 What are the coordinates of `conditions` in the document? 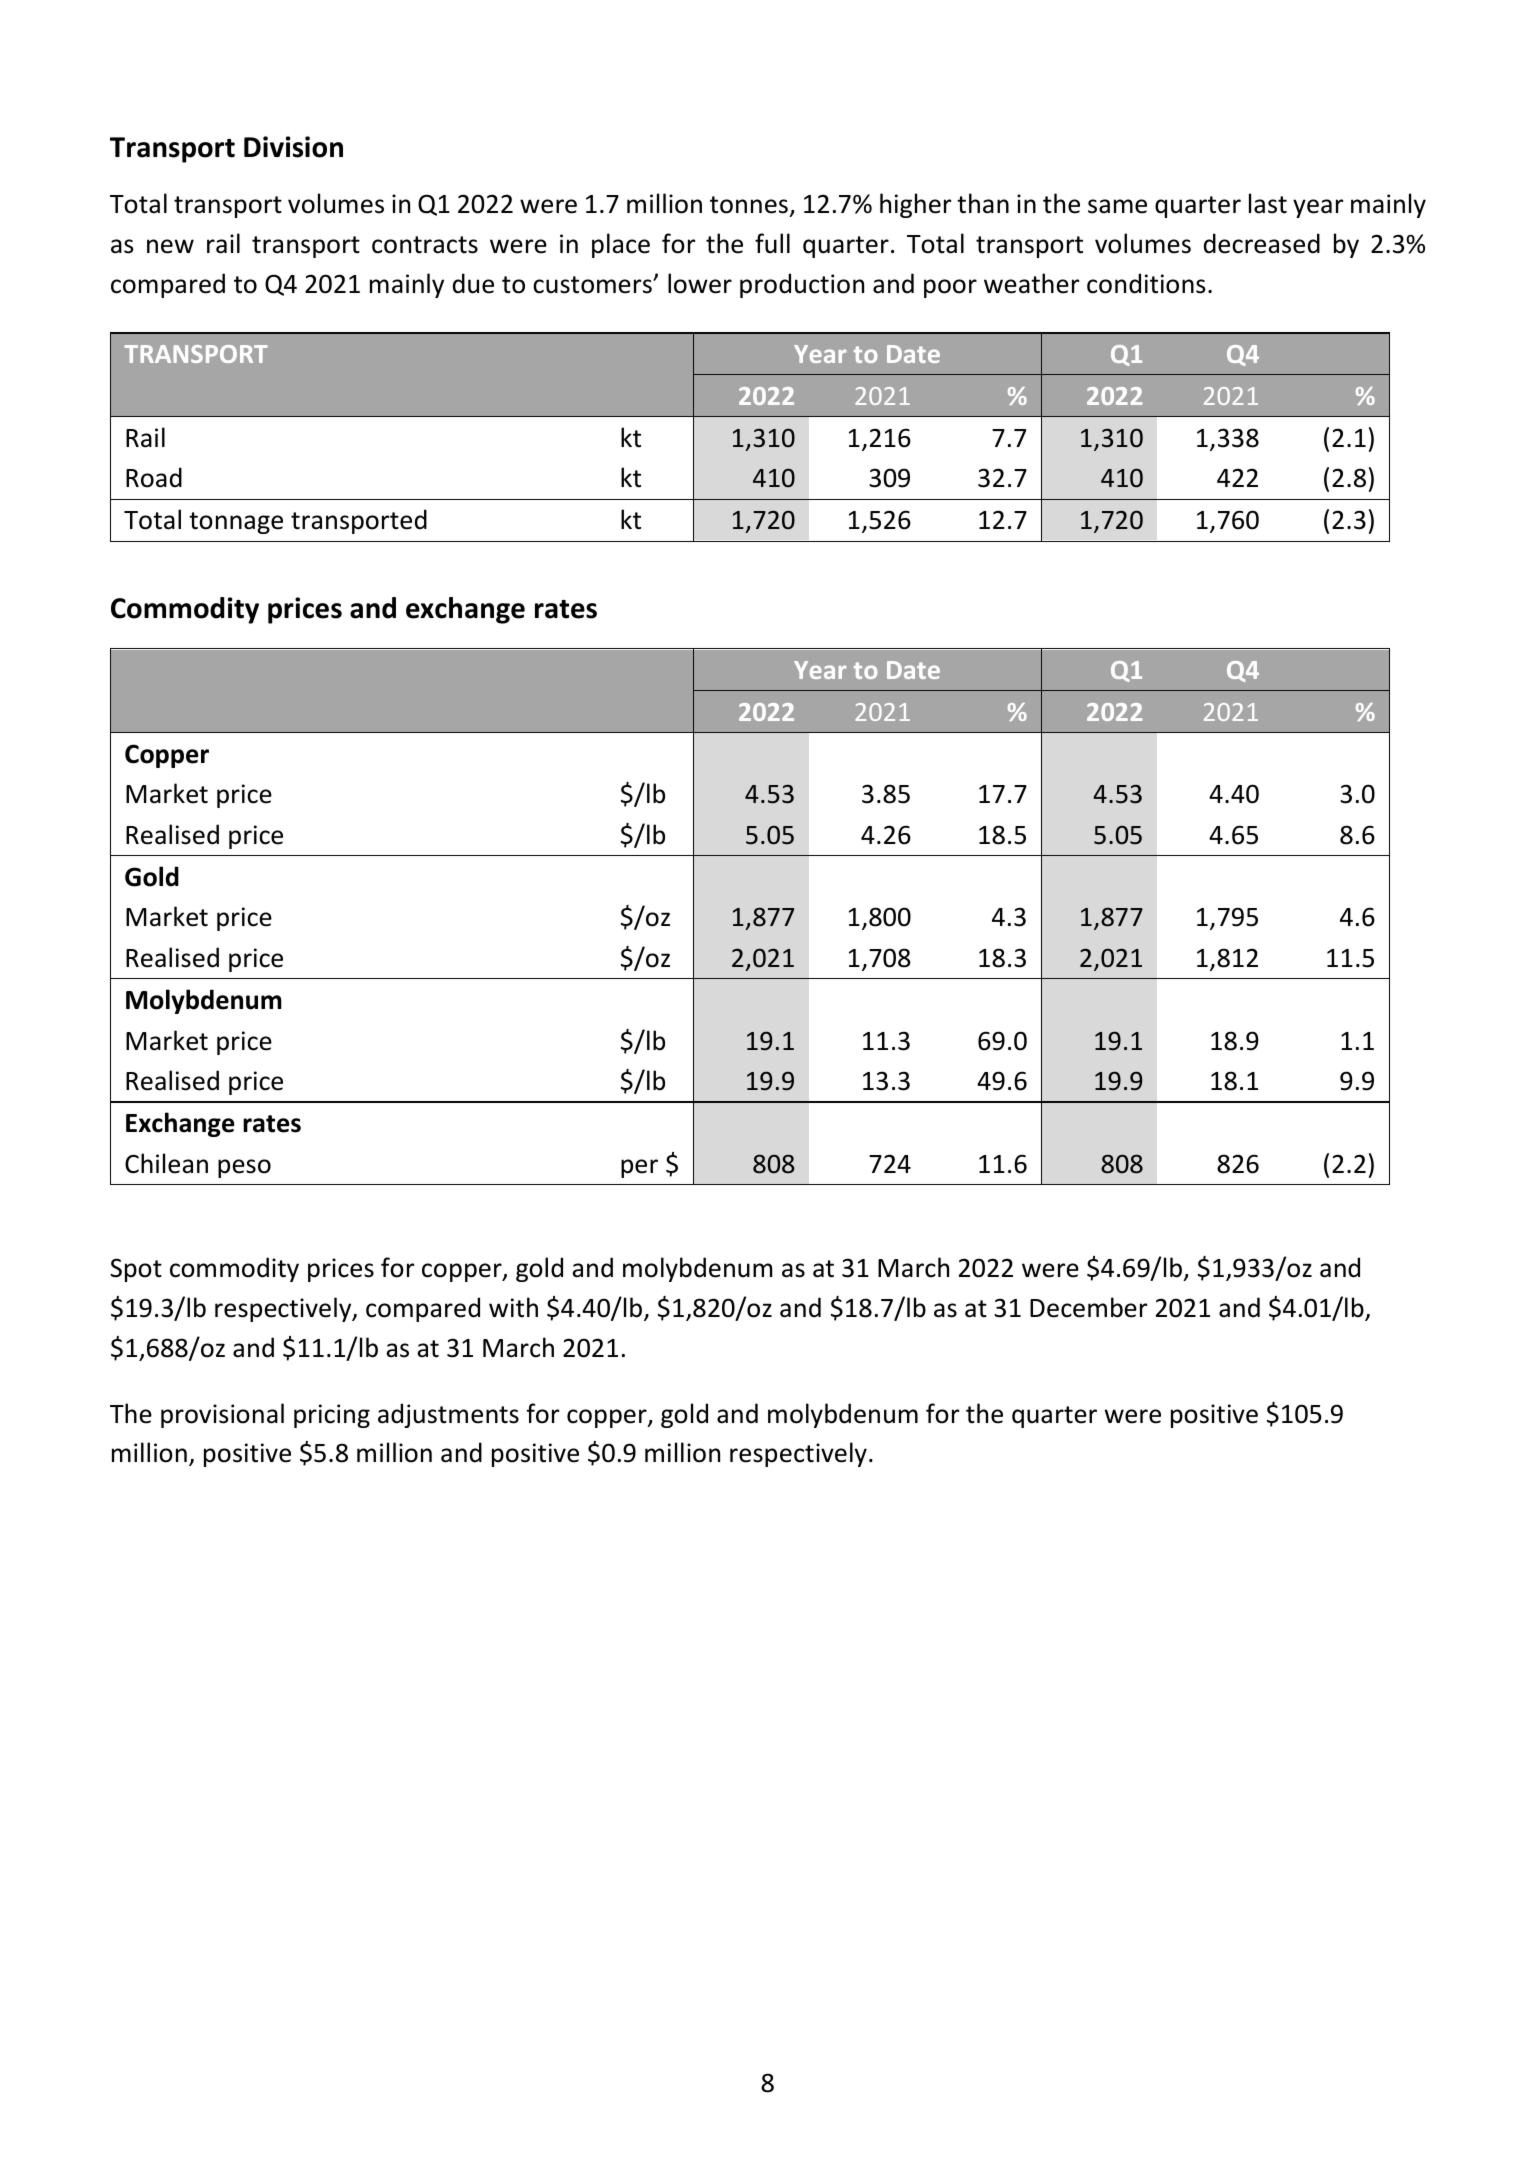 It's located at (1146, 283).
